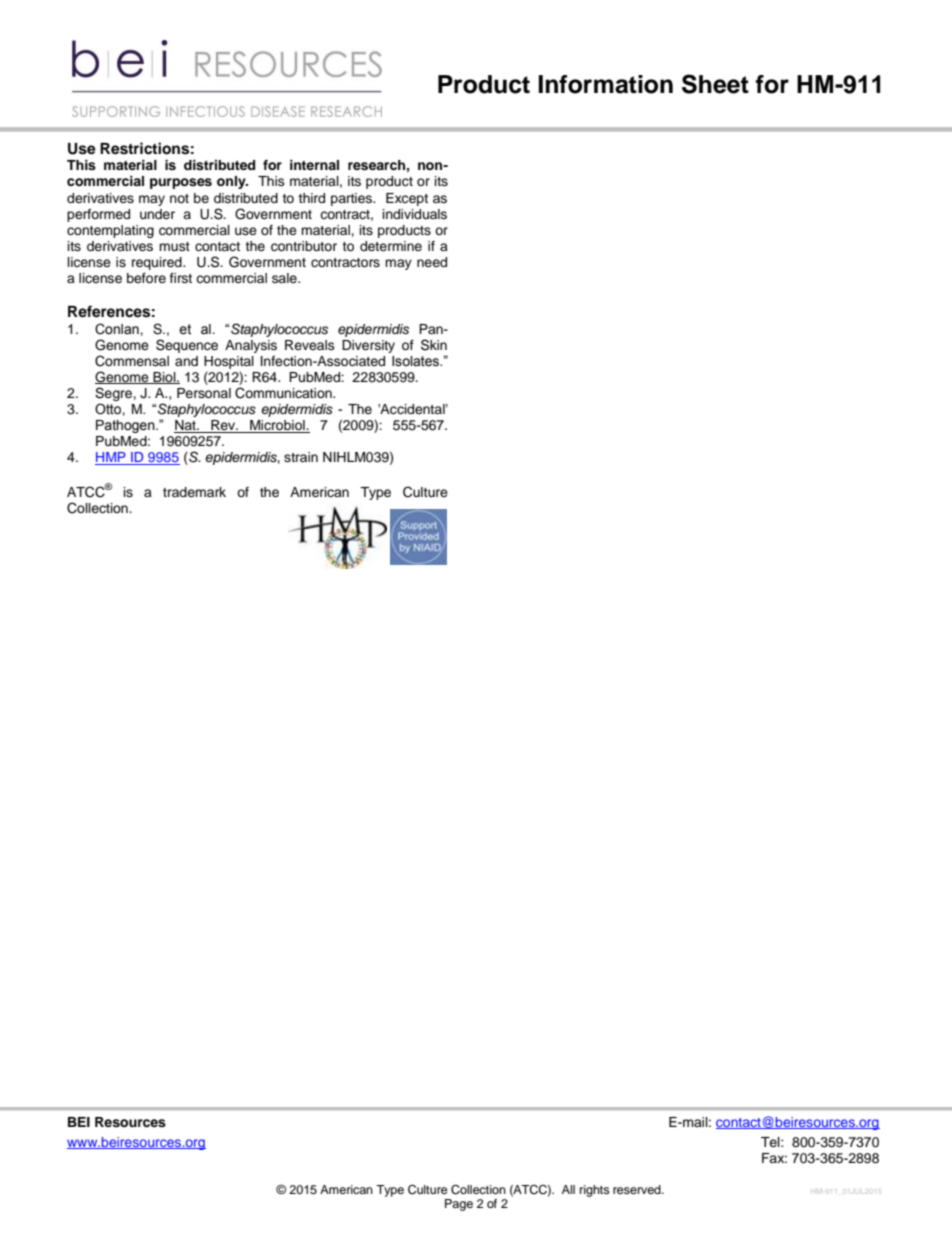  I want to click on reserved, so click(638, 1189).
